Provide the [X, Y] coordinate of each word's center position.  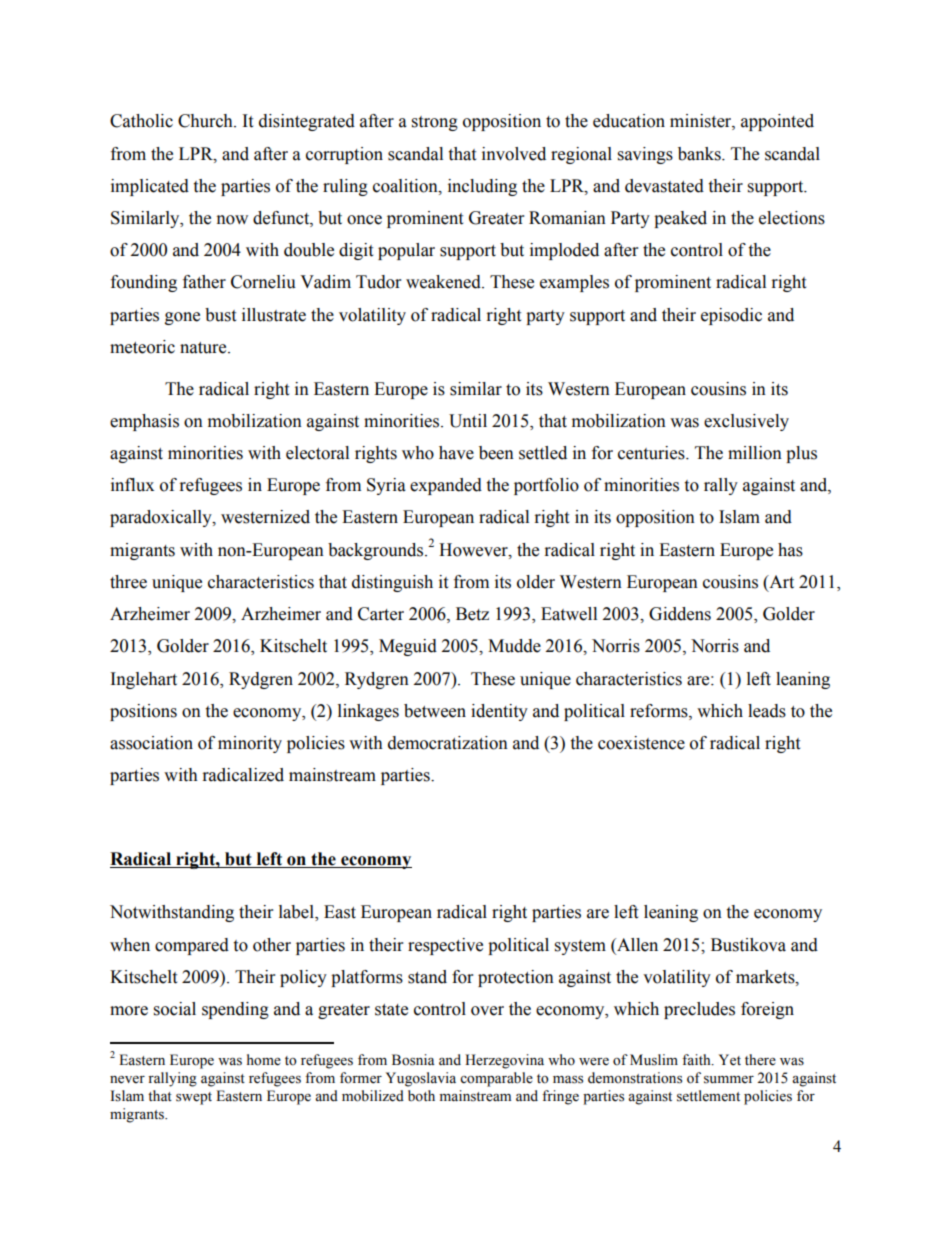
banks [700, 154]
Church [206, 121]
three [128, 582]
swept [194, 1098]
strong [435, 123]
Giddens [680, 614]
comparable [496, 1079]
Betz [472, 614]
